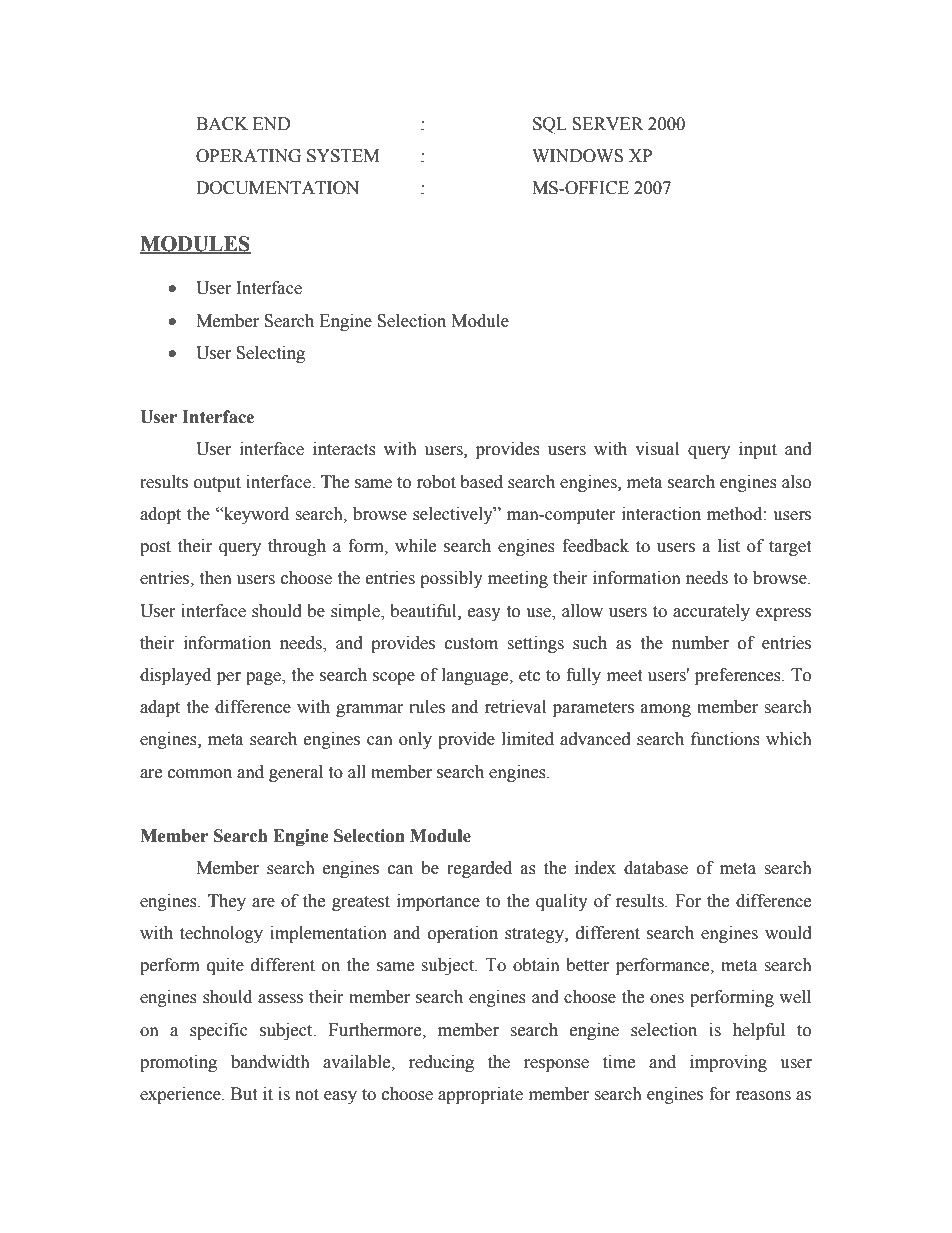 Image resolution: width=952 pixels, height=1233 pixels. I want to click on SQL, so click(550, 125).
